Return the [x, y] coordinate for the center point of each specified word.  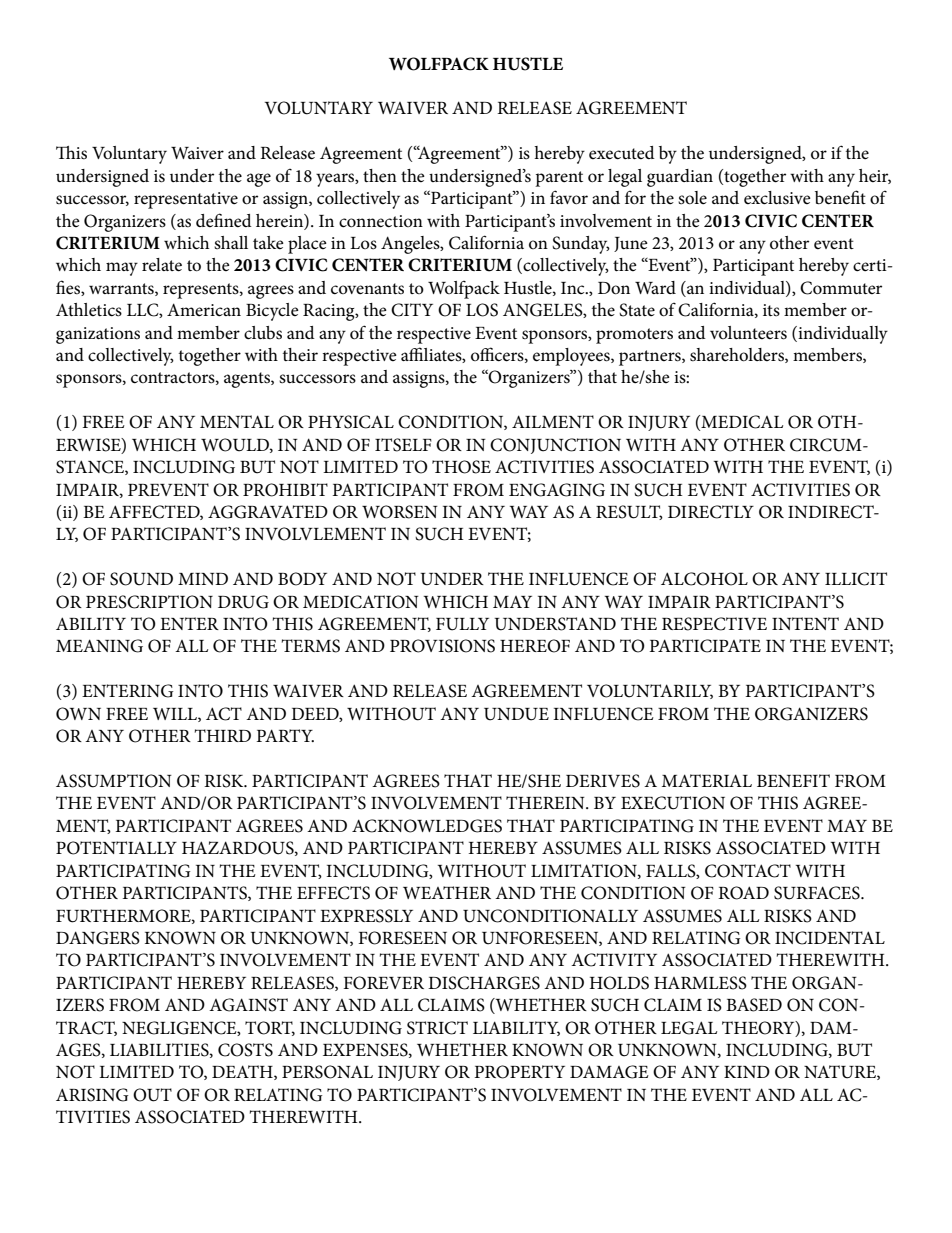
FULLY [462, 624]
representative [186, 200]
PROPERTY [520, 1072]
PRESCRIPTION [149, 602]
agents [248, 380]
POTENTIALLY [116, 848]
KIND [747, 1072]
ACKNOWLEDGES [427, 826]
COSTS [245, 1050]
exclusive [777, 198]
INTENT [805, 623]
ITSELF [403, 445]
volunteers [748, 333]
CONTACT [748, 871]
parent [559, 179]
